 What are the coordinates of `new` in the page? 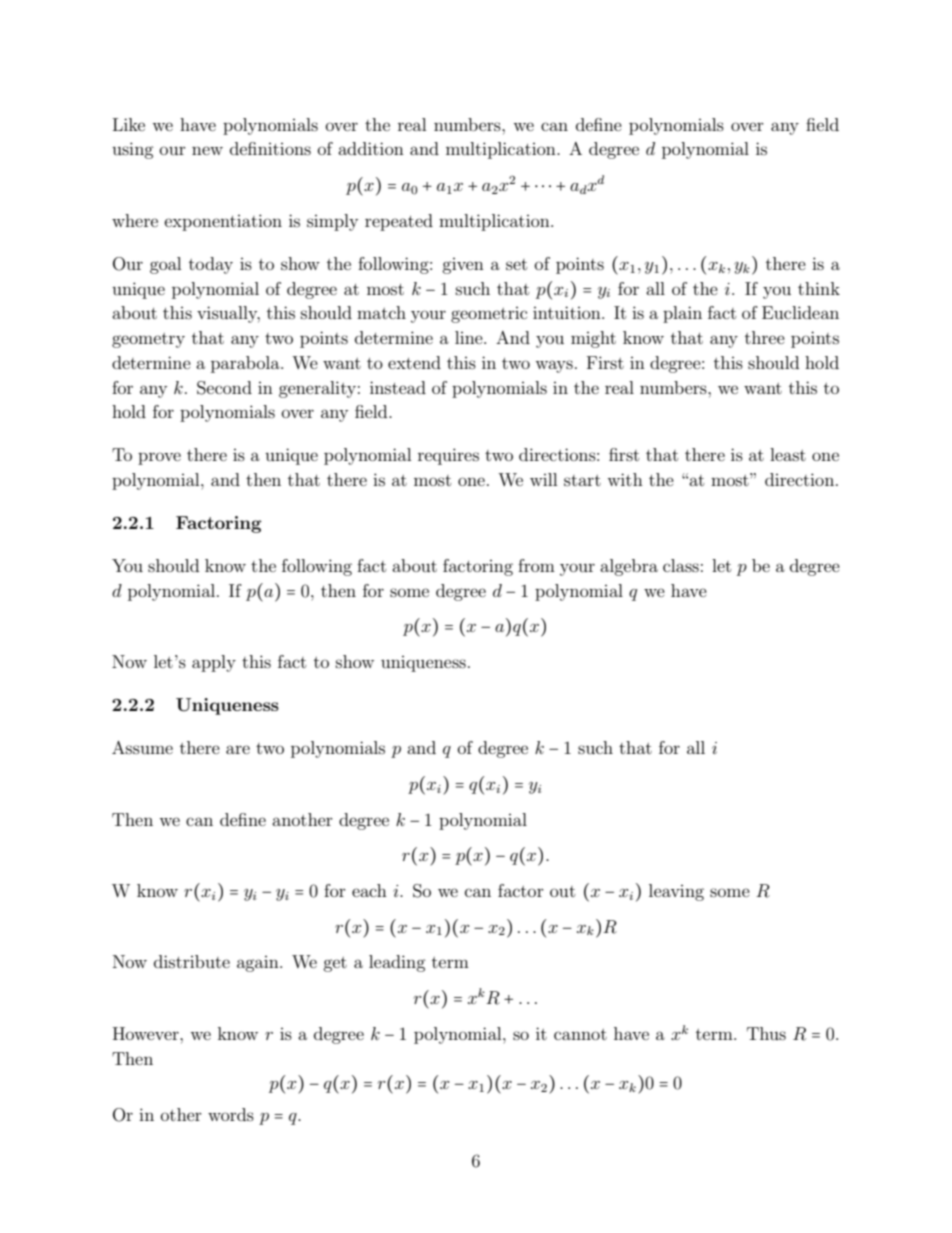 It's located at (207, 150).
